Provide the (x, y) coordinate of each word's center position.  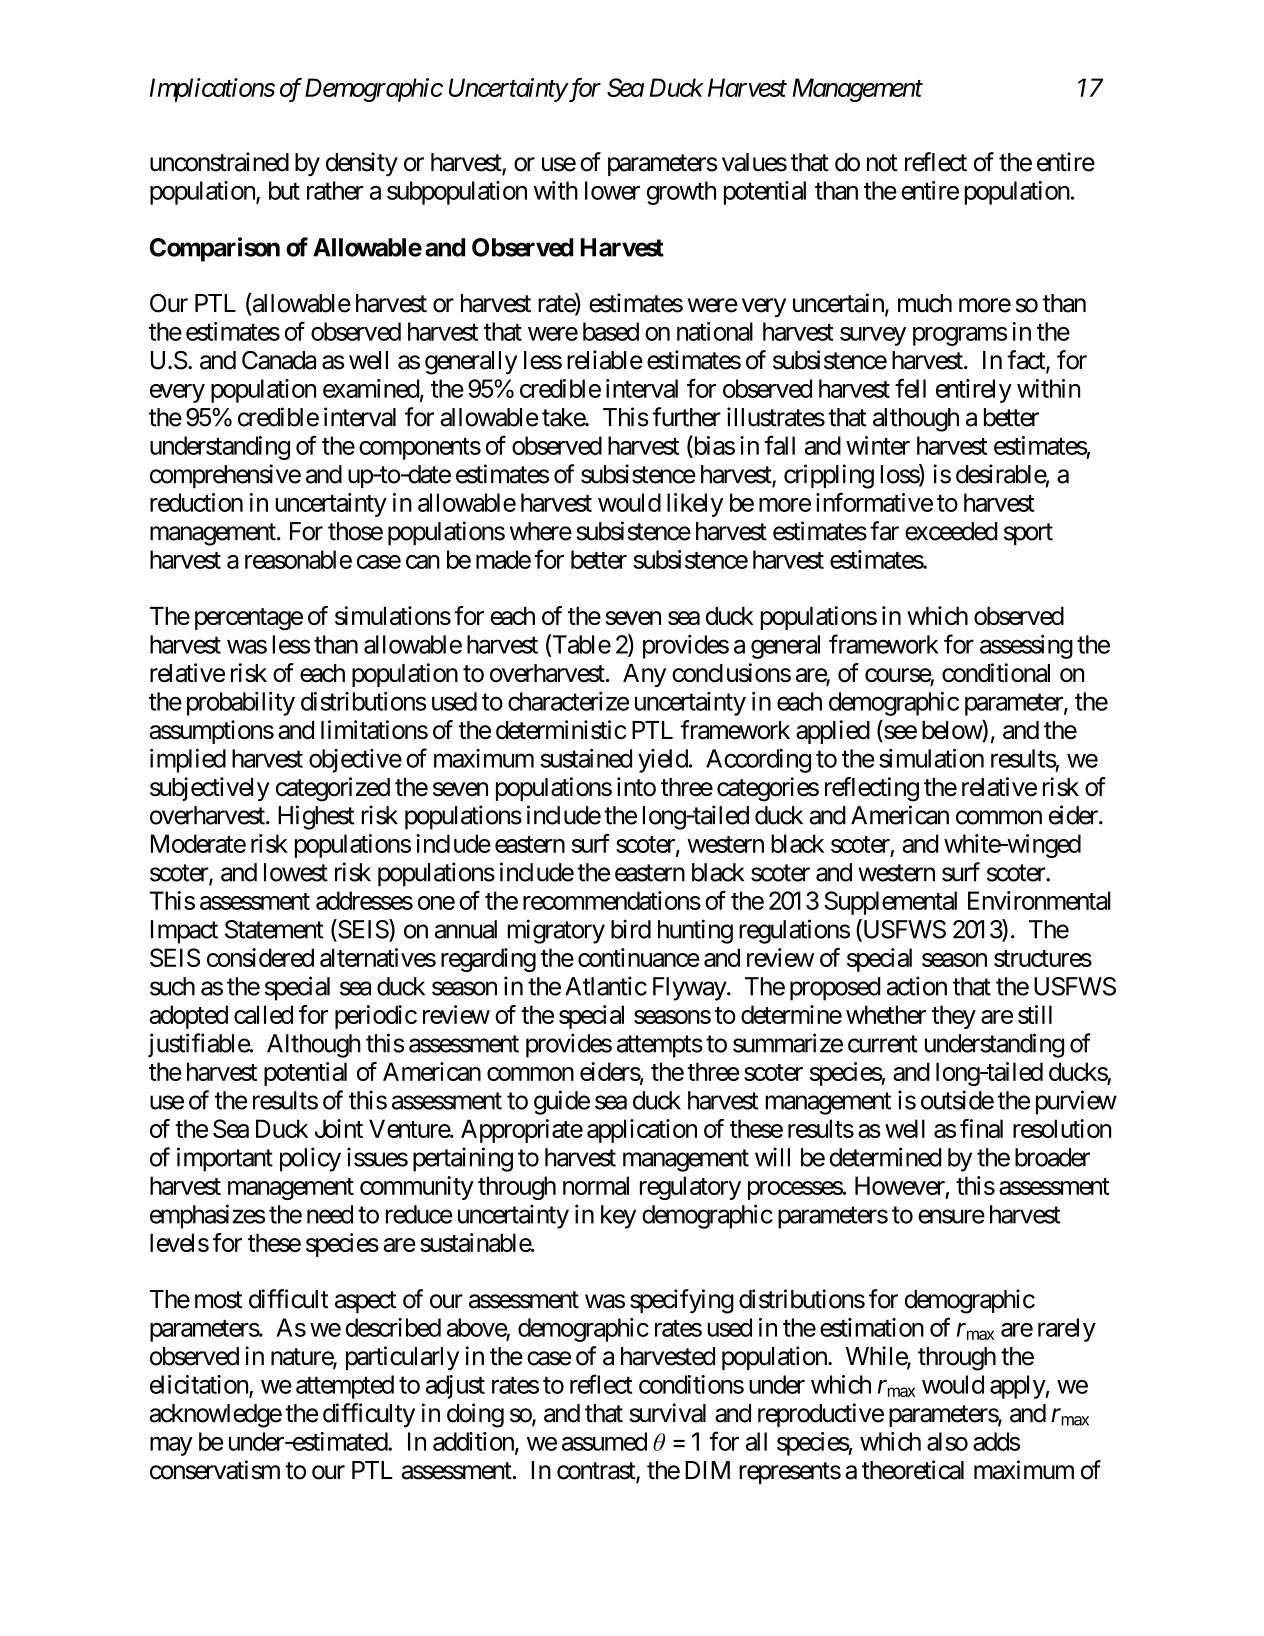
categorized (333, 789)
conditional (996, 673)
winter (878, 445)
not (882, 163)
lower (612, 190)
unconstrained (219, 162)
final (981, 1128)
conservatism (215, 1470)
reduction (196, 502)
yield (663, 761)
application (642, 1131)
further (686, 417)
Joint (339, 1128)
